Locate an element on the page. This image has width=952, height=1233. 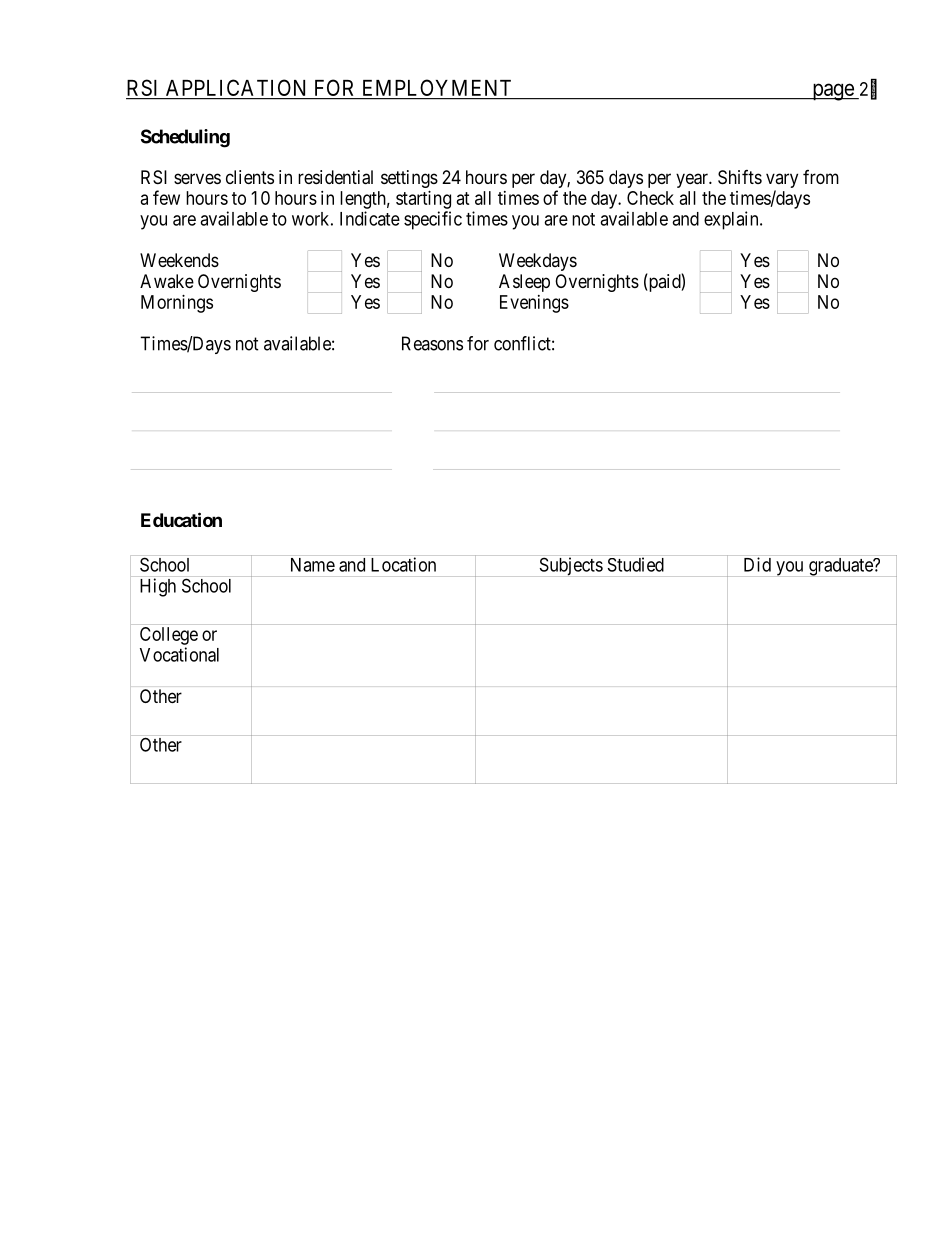
APPLICATION is located at coordinates (235, 87).
